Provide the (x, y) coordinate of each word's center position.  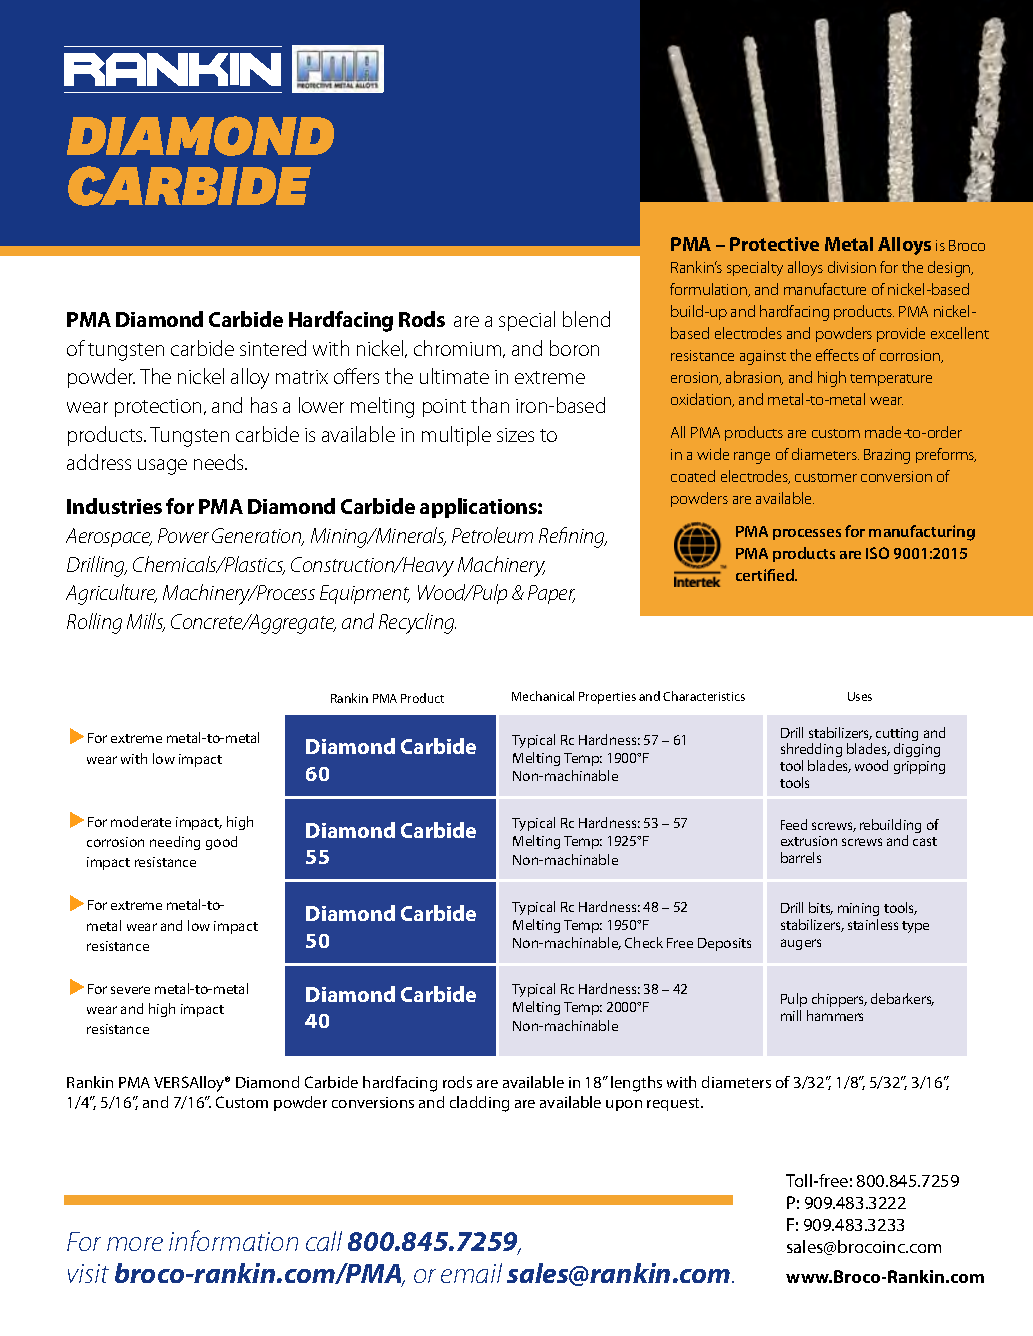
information (233, 1240)
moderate (141, 821)
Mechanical (543, 696)
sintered (273, 348)
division (852, 267)
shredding (811, 752)
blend (586, 319)
